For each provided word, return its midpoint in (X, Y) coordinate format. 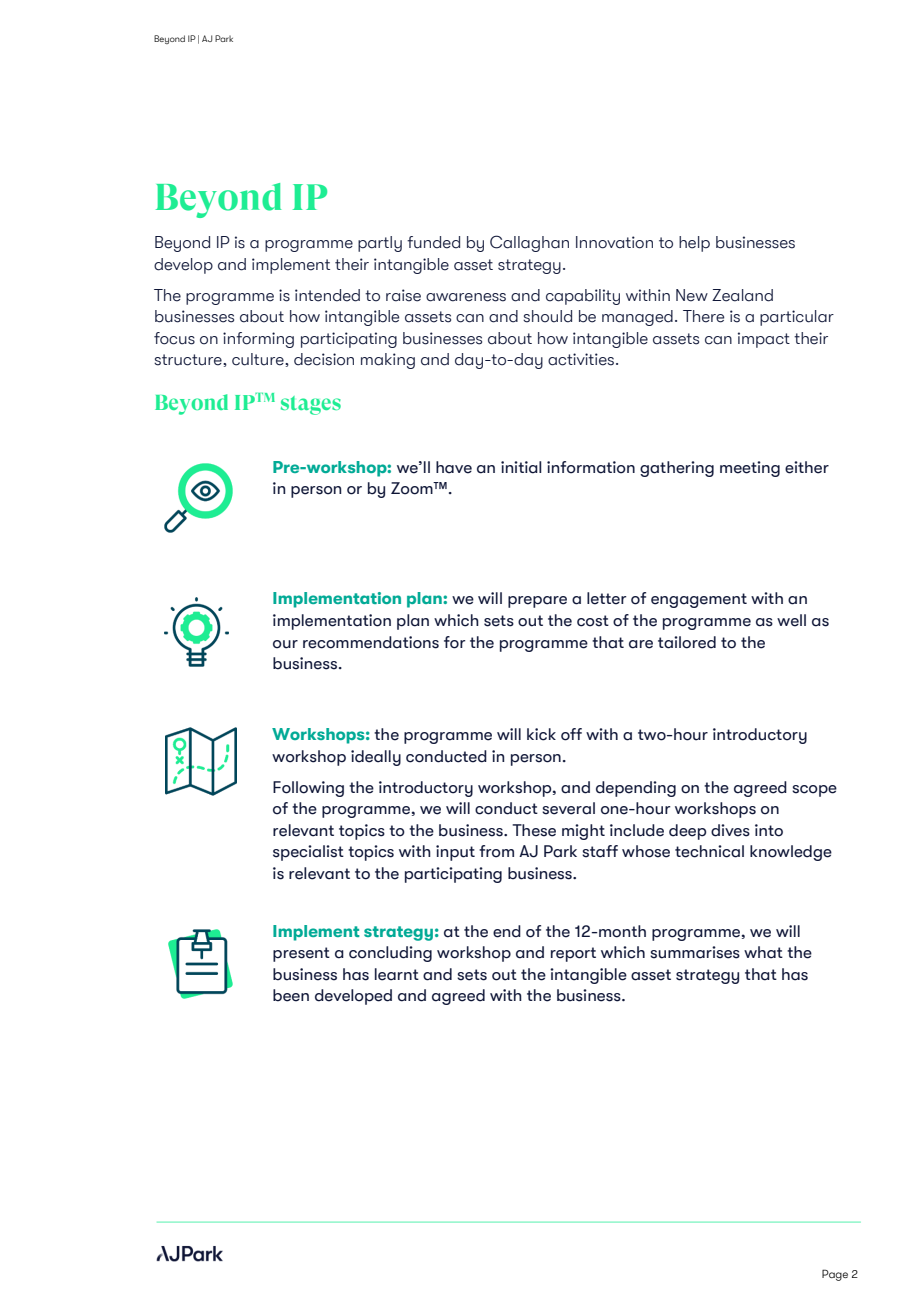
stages (311, 405)
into (769, 830)
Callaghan (529, 243)
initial (521, 467)
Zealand (742, 295)
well (791, 620)
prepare (537, 602)
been (291, 995)
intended (327, 295)
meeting (750, 469)
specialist (308, 853)
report (573, 954)
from (496, 851)
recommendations (371, 642)
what (763, 952)
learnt (397, 974)
